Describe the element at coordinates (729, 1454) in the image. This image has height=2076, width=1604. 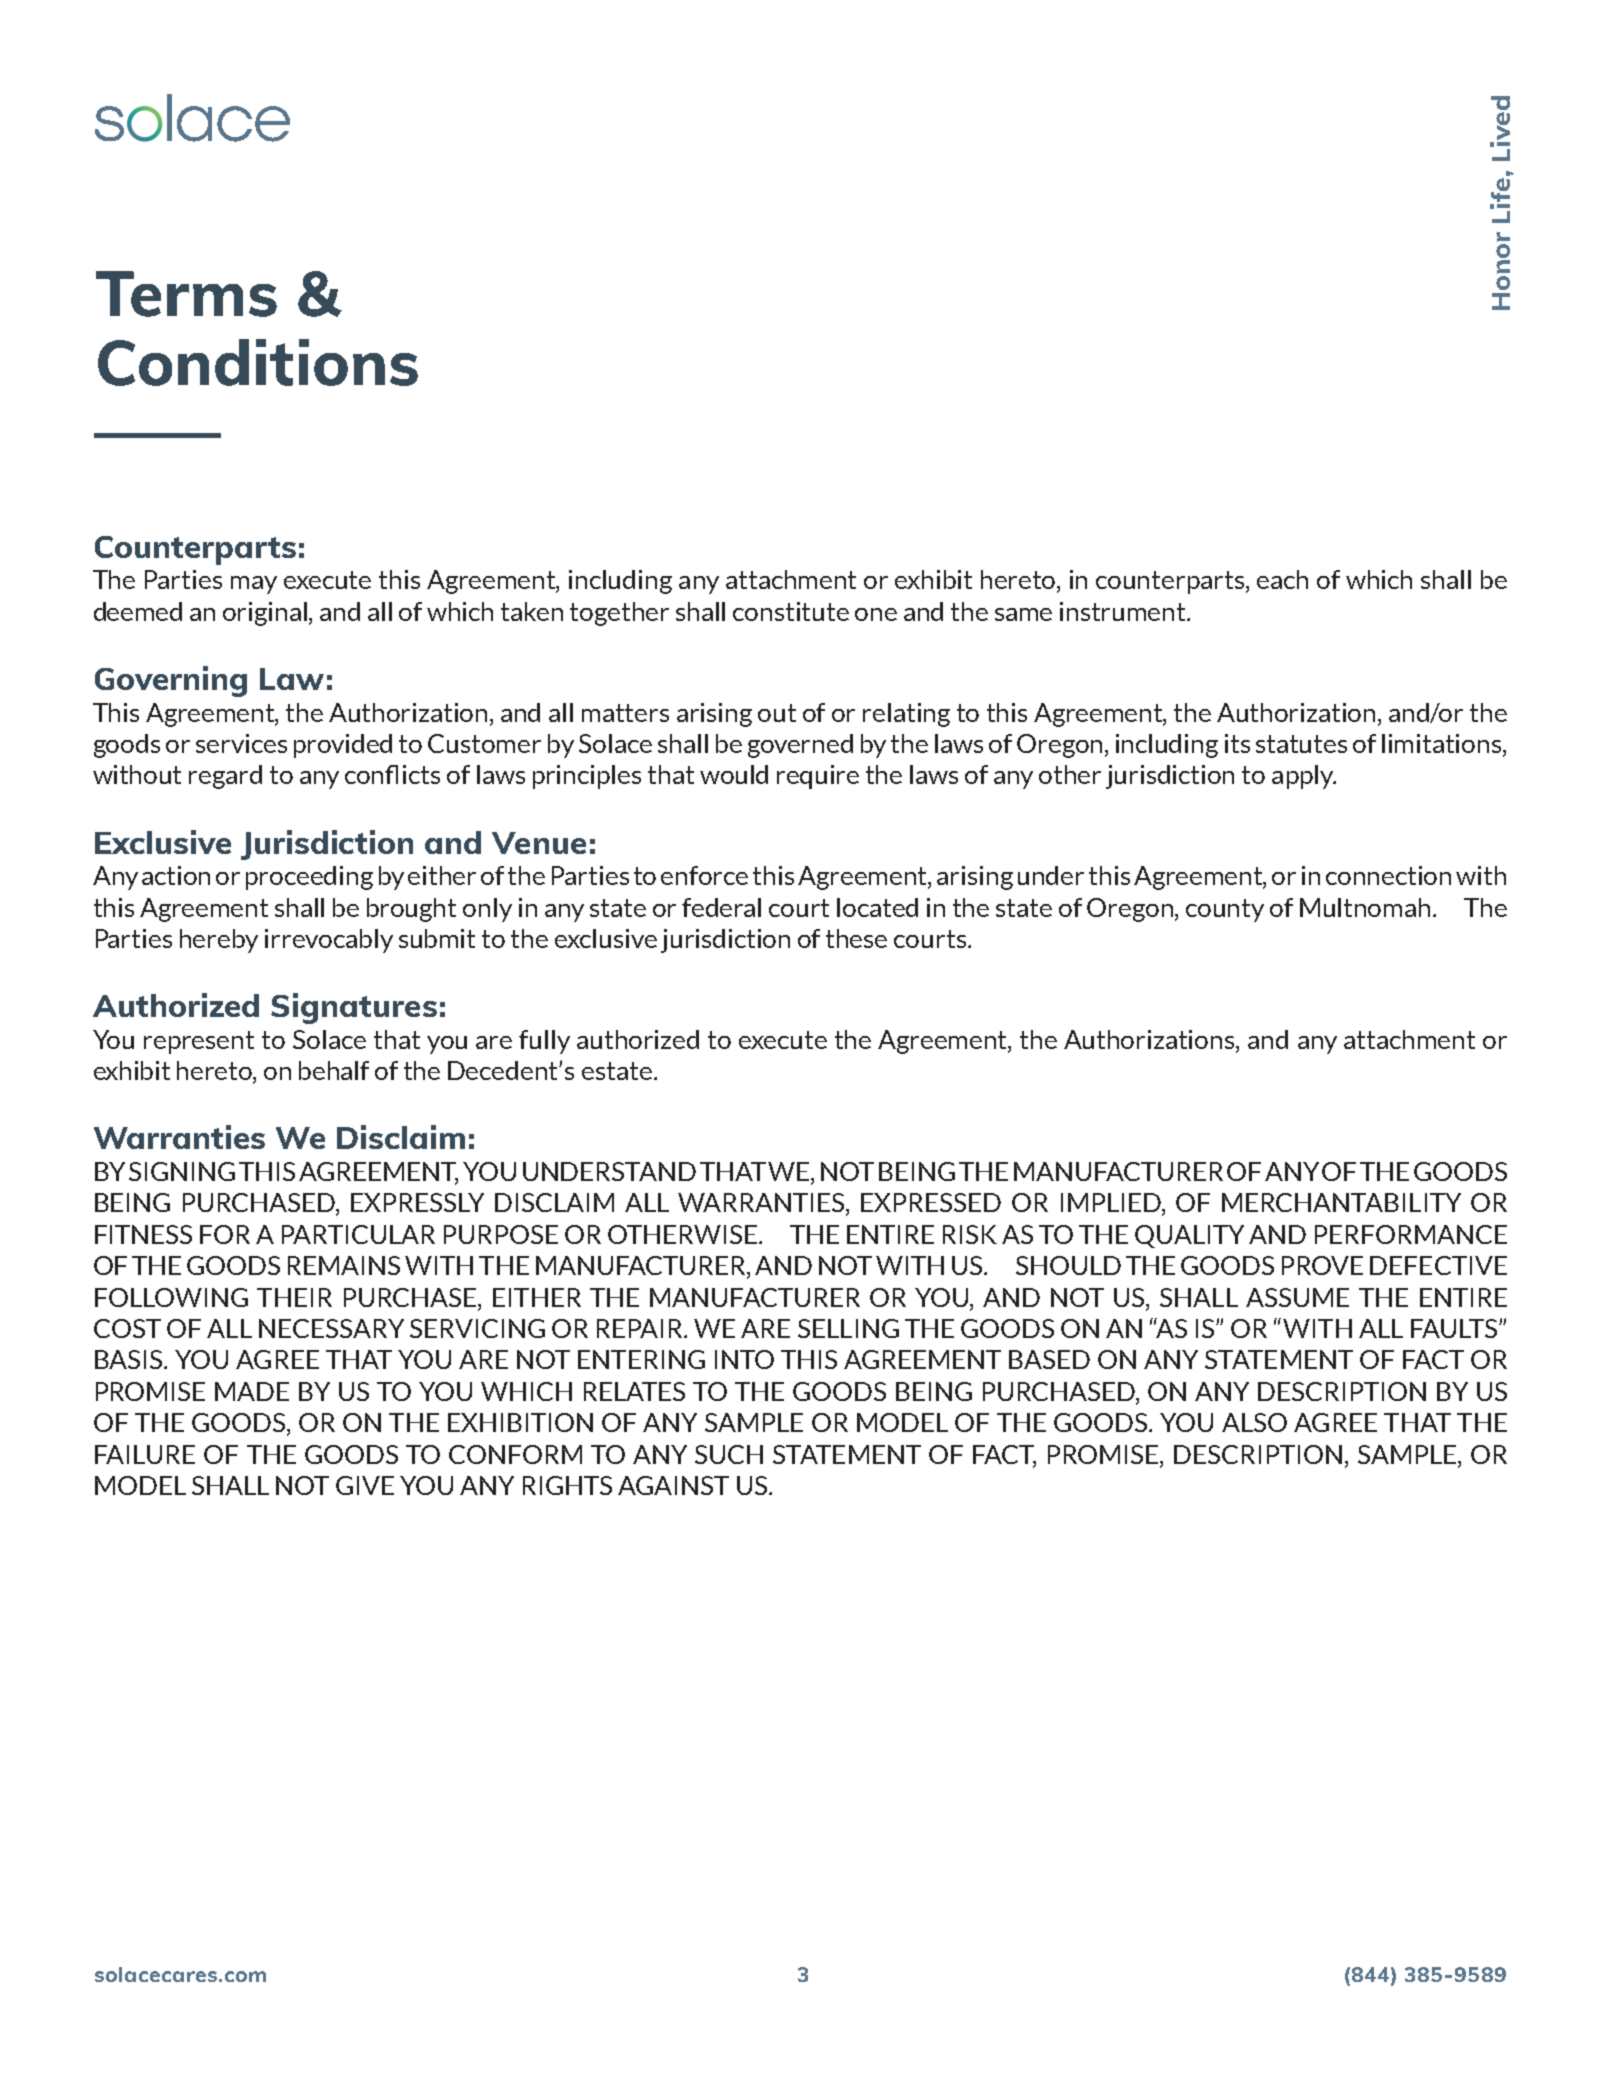
I see `SUCH` at that location.
